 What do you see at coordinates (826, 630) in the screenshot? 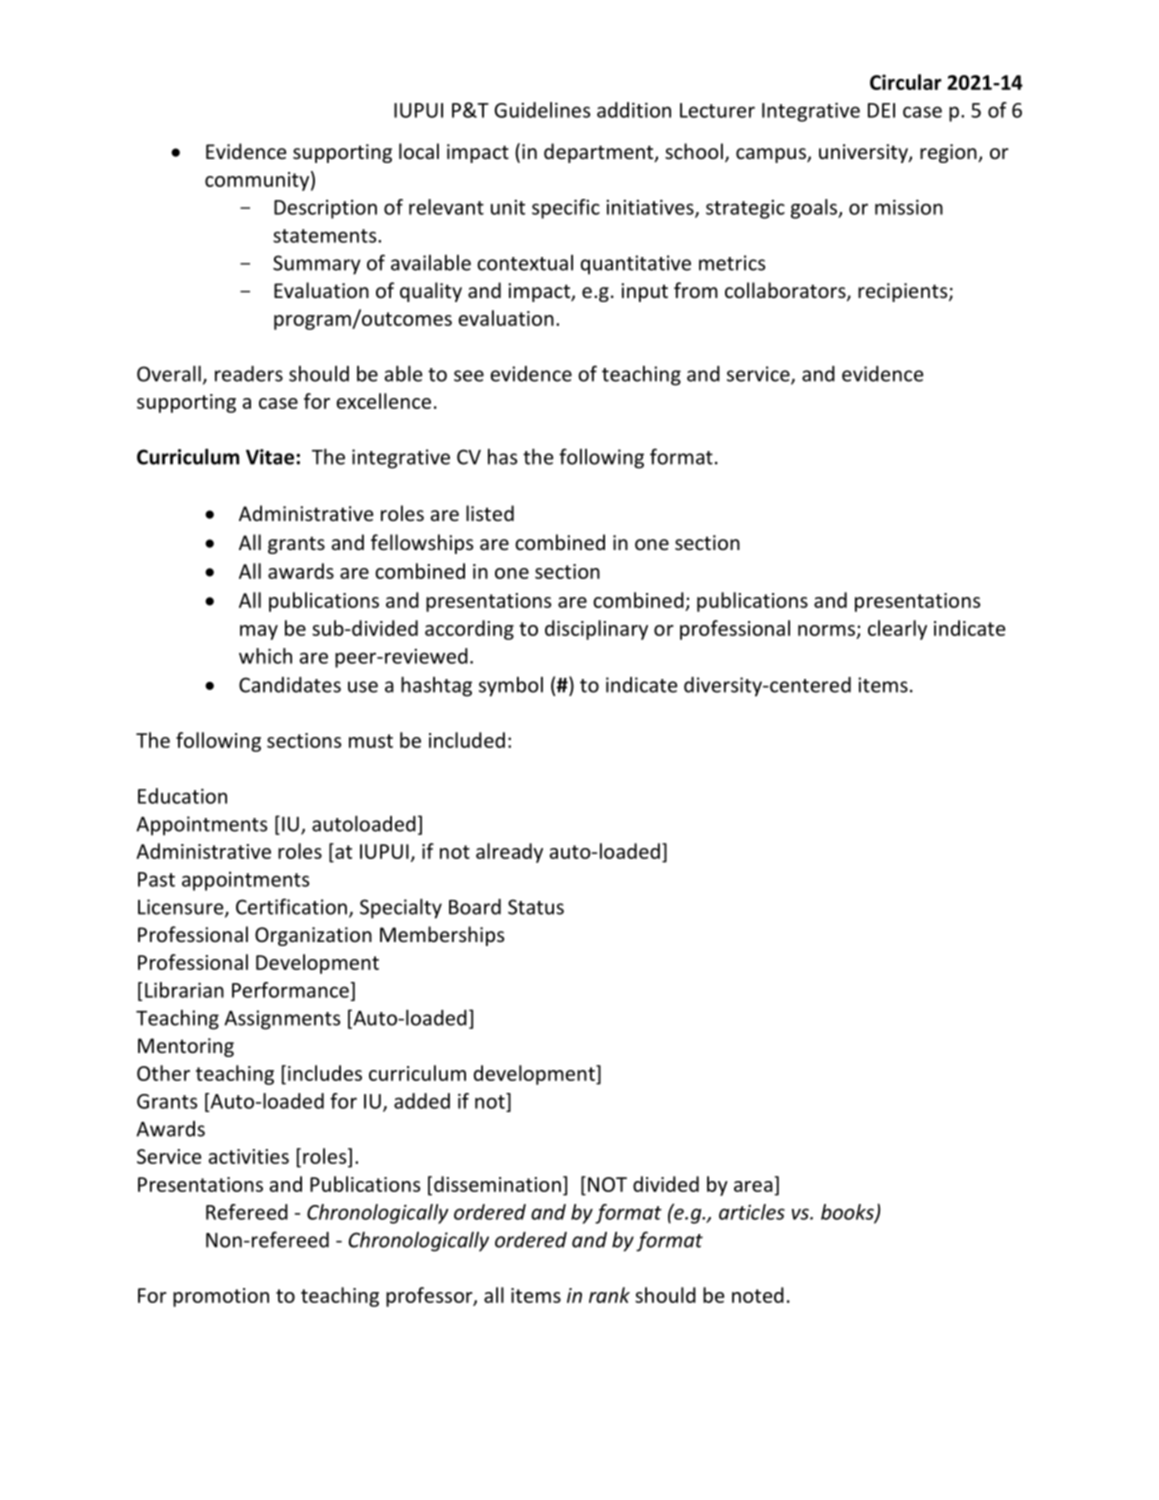
I see `norms` at bounding box center [826, 630].
